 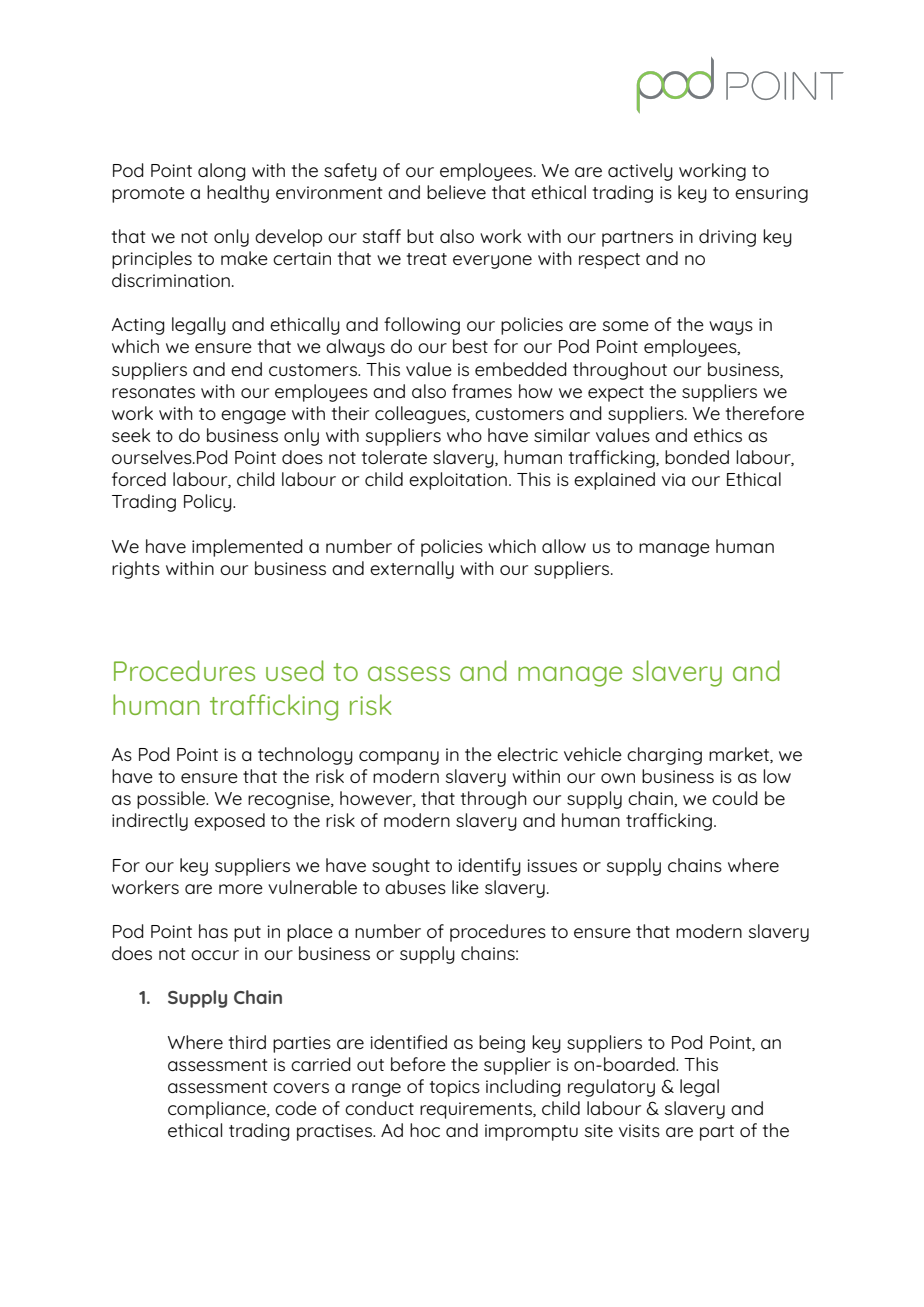 I want to click on compliance, so click(x=218, y=1110).
